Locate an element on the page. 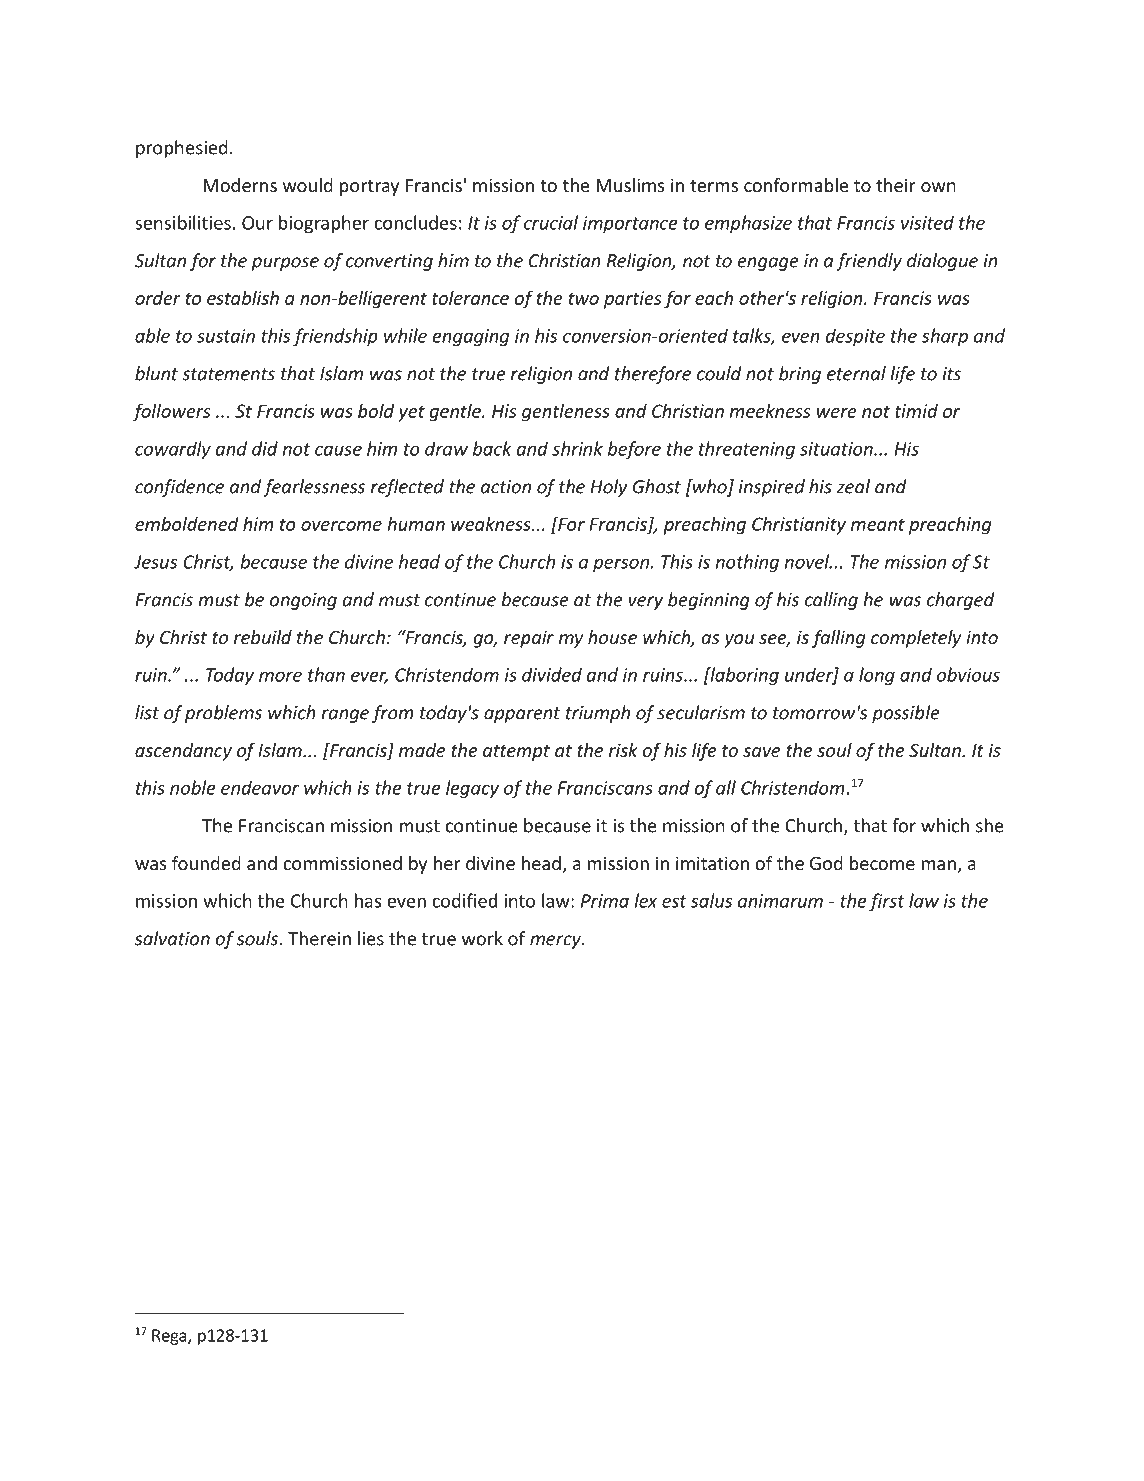  their is located at coordinates (896, 185).
